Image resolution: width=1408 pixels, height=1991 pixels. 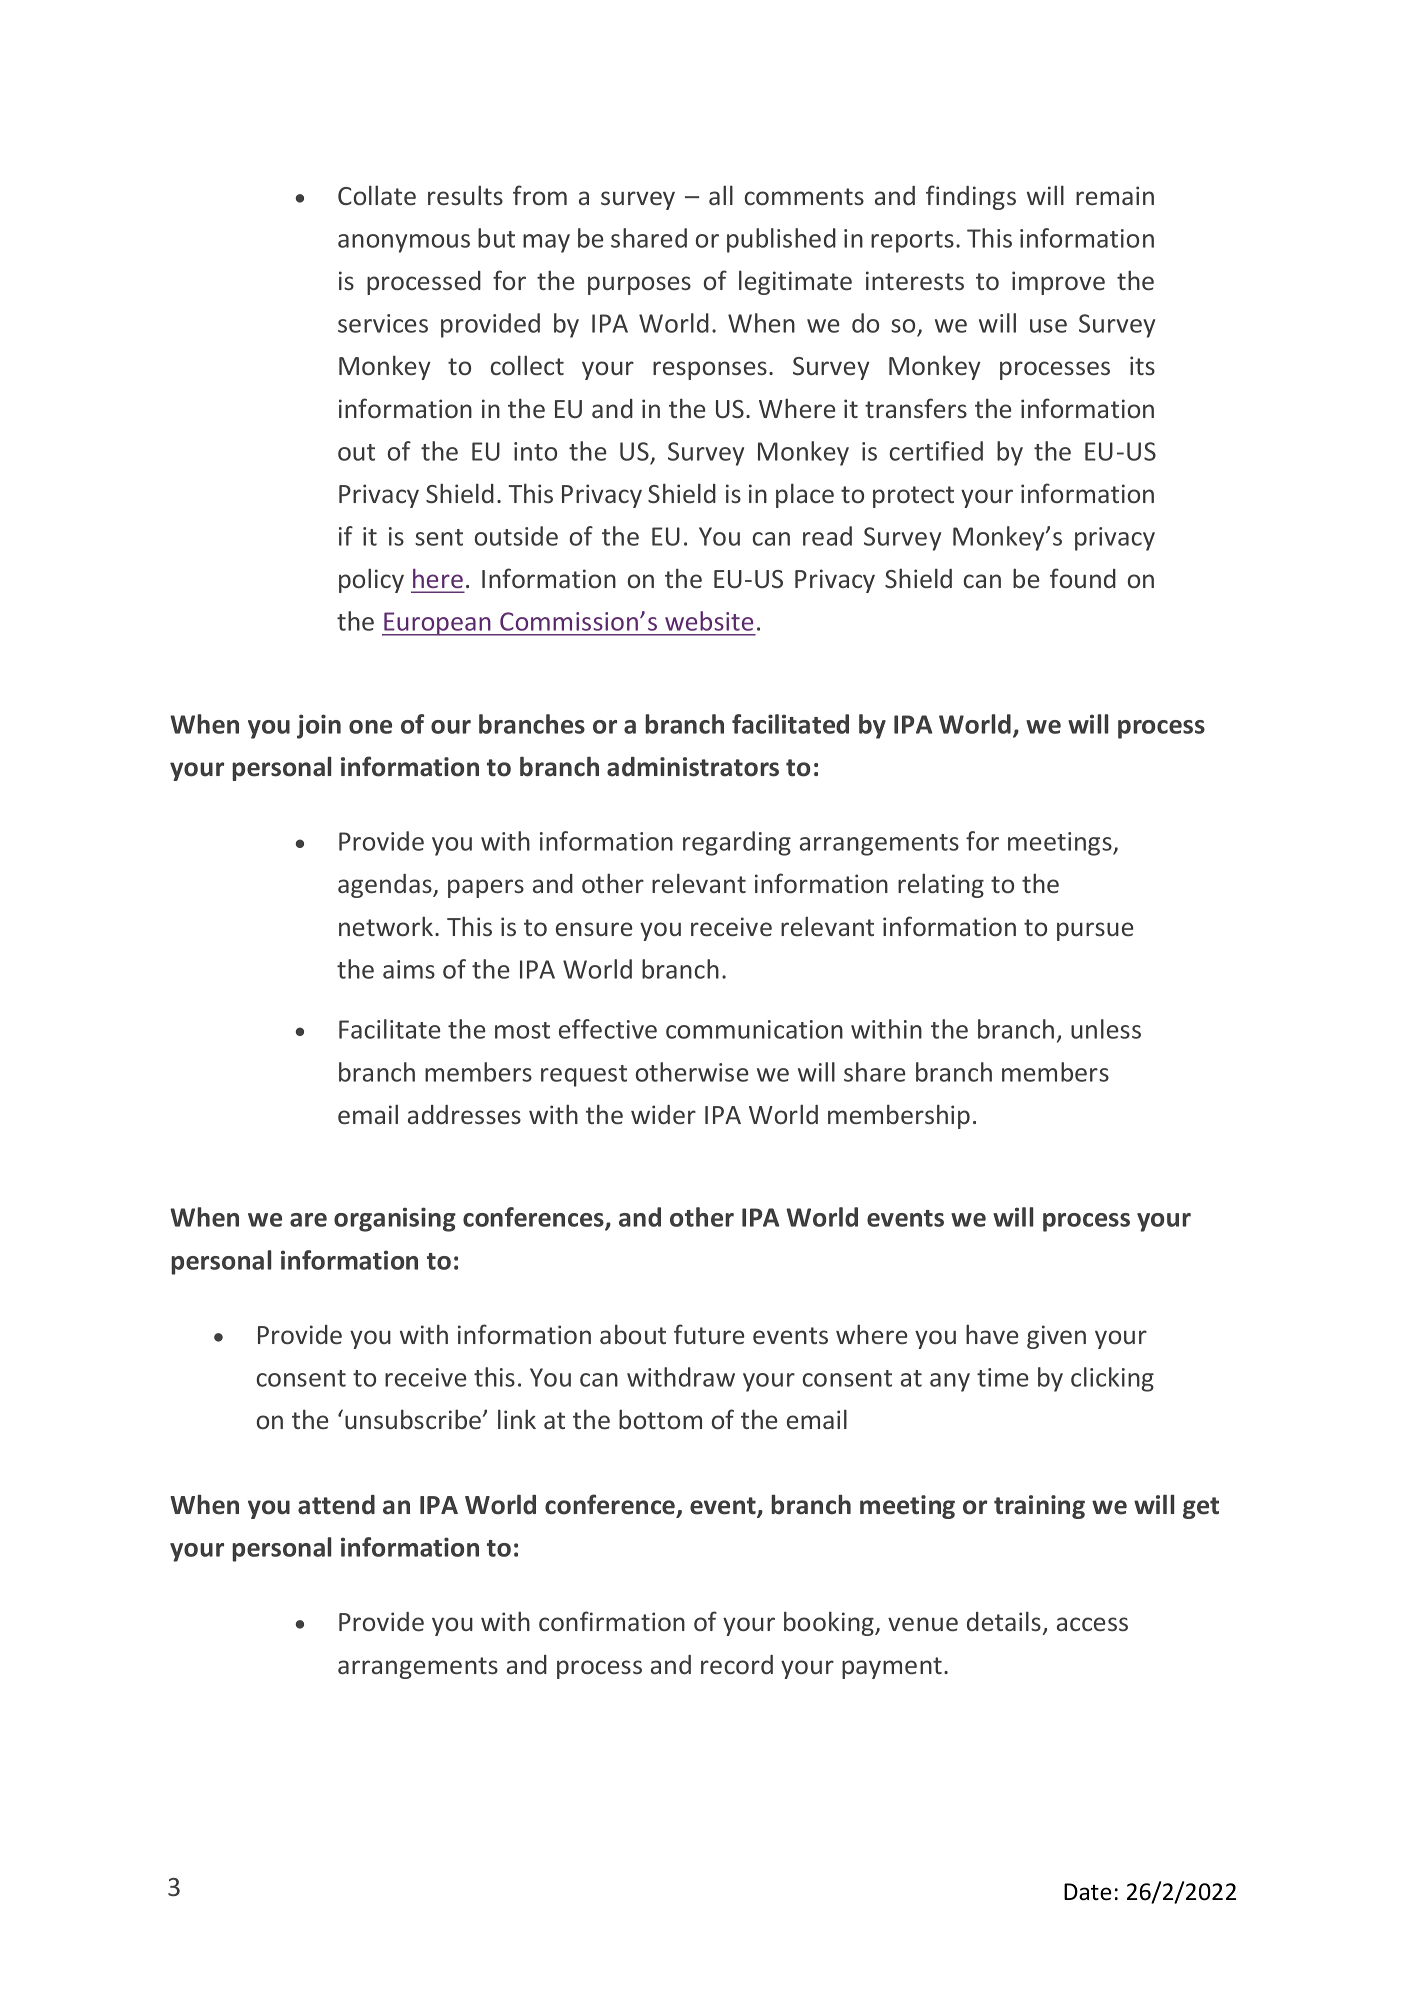 What do you see at coordinates (1112, 1379) in the page?
I see `clicking` at bounding box center [1112, 1379].
